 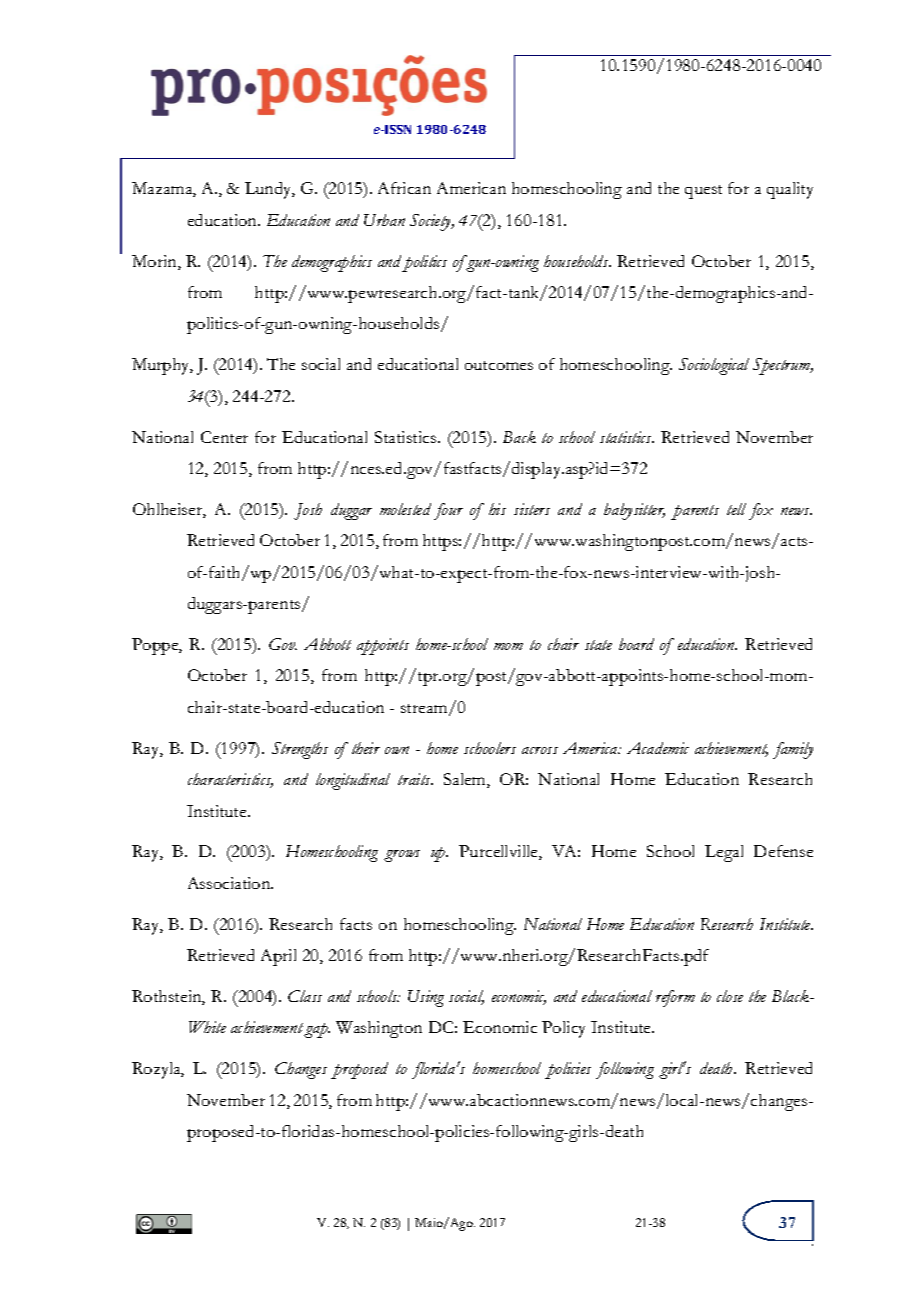 I want to click on Class, so click(x=305, y=996).
